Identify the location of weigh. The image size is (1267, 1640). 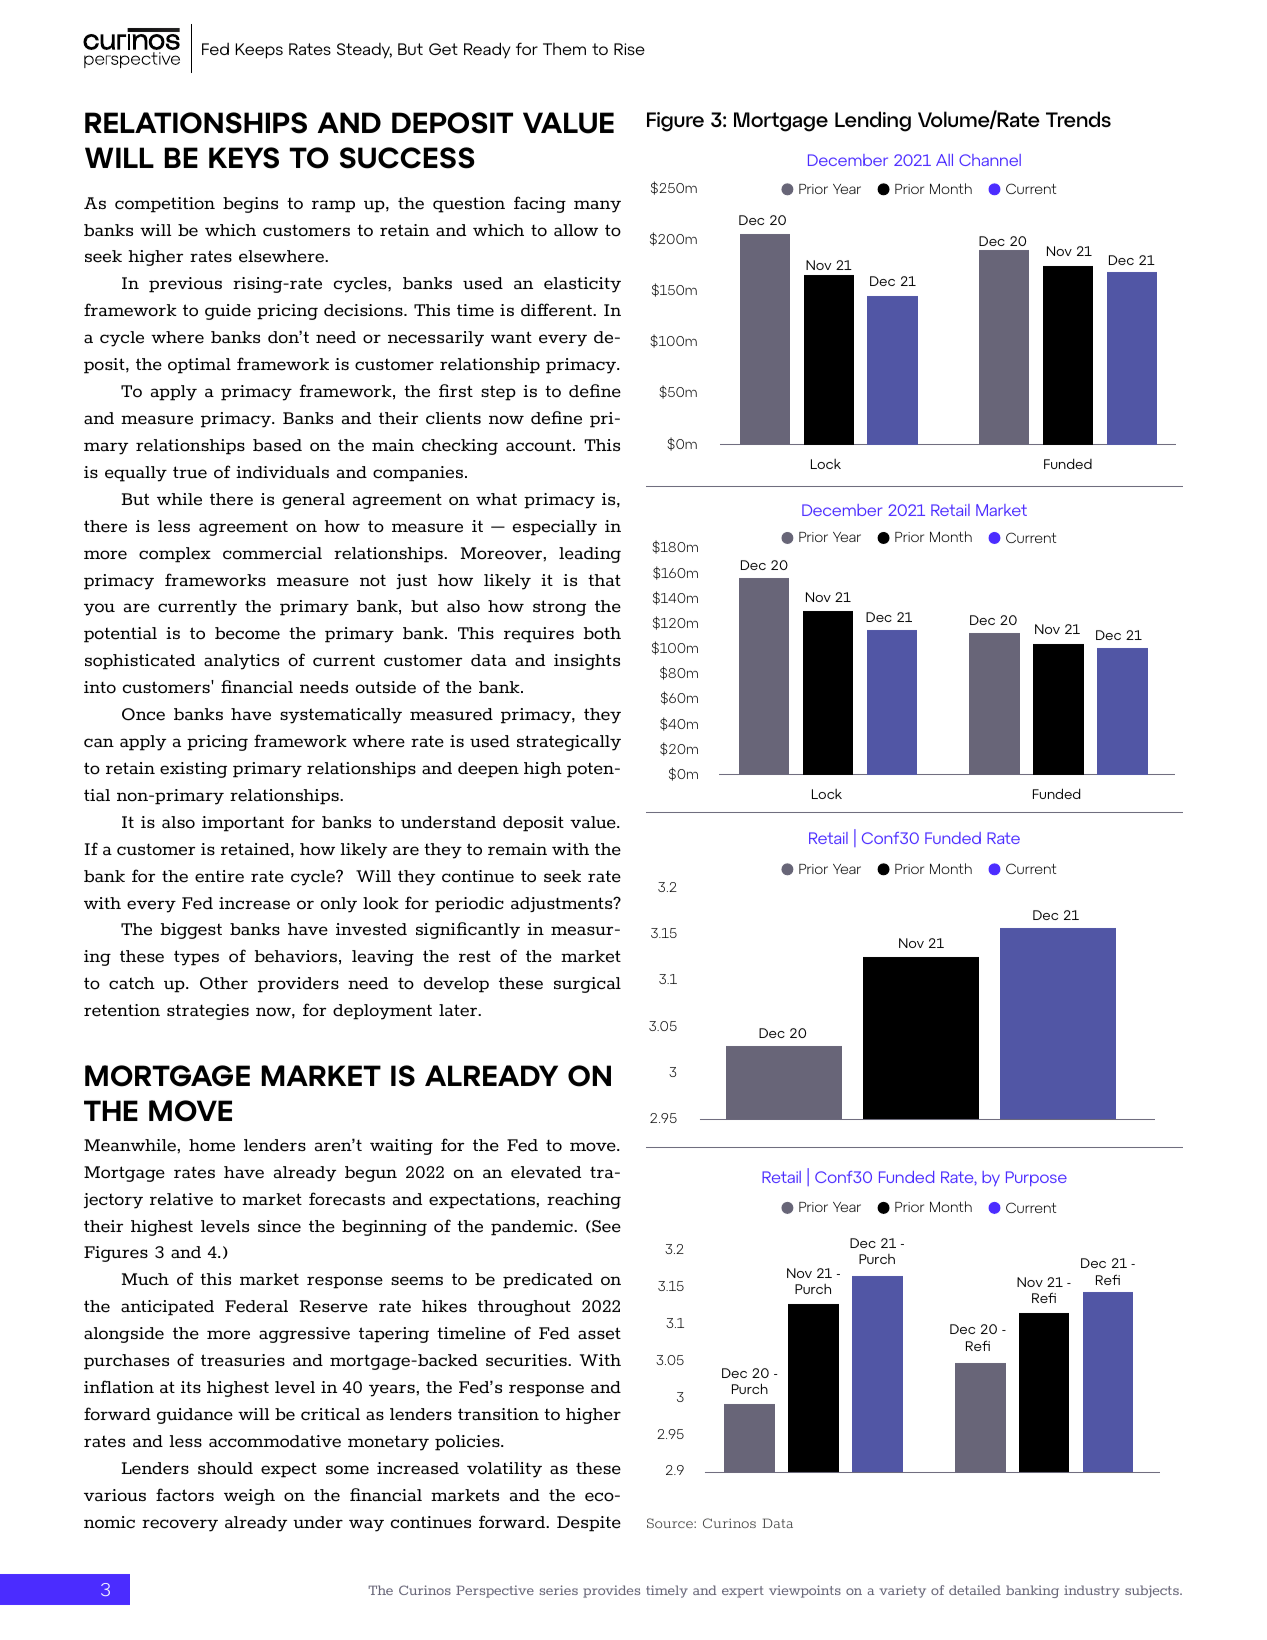
(249, 1497).
